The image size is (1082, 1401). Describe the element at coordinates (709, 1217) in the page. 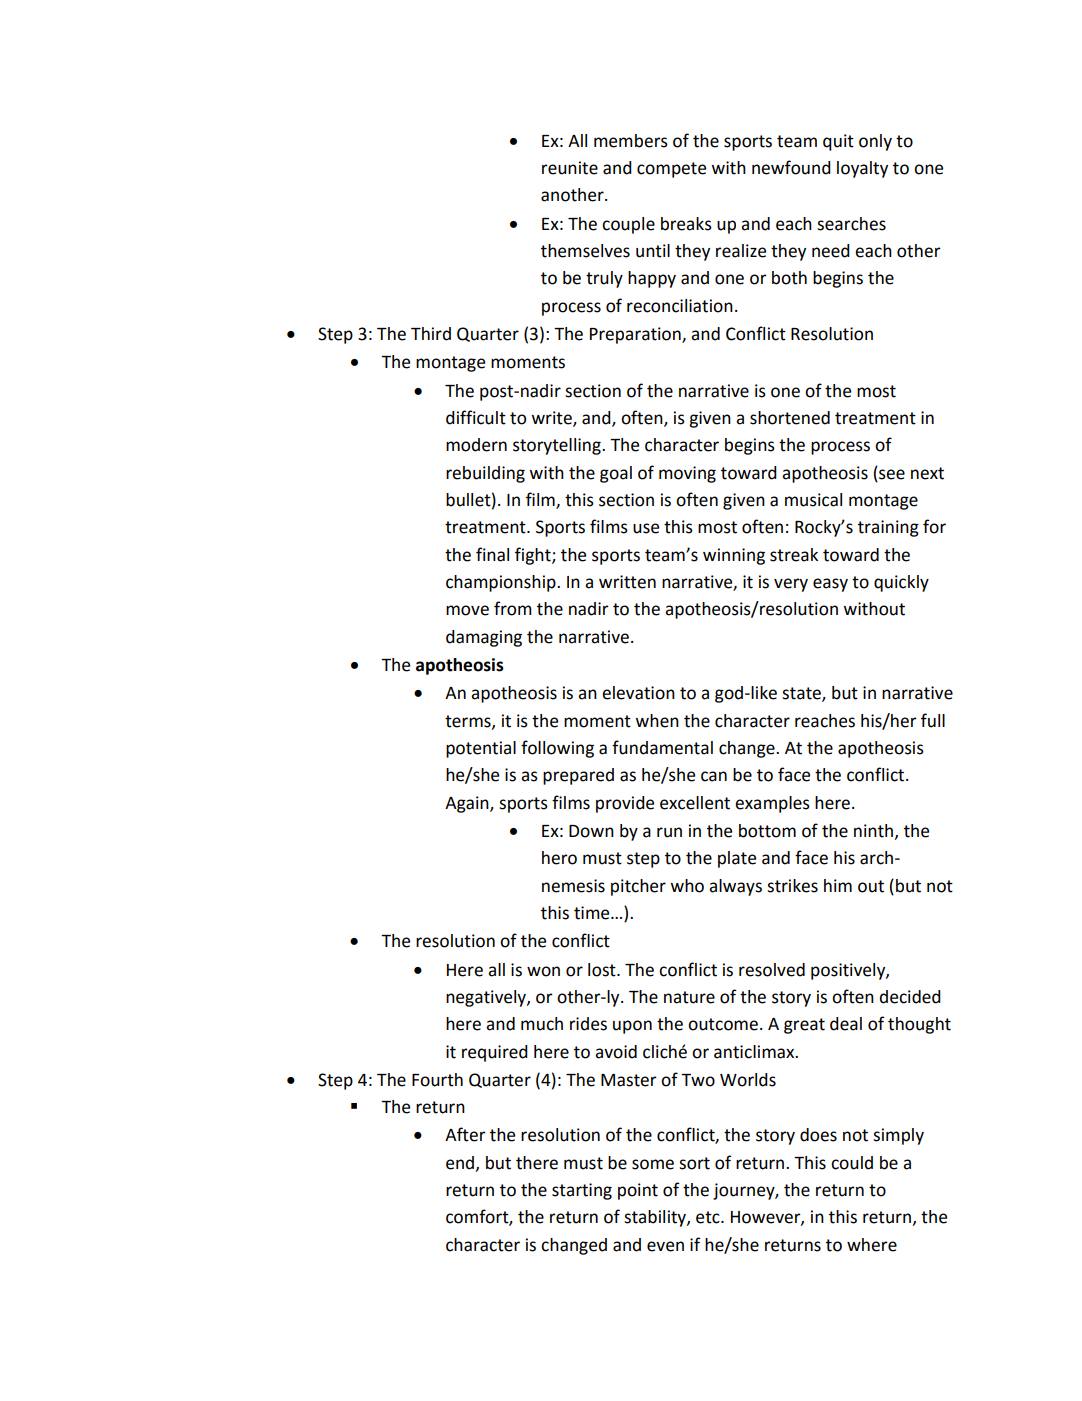

I see `etc` at that location.
